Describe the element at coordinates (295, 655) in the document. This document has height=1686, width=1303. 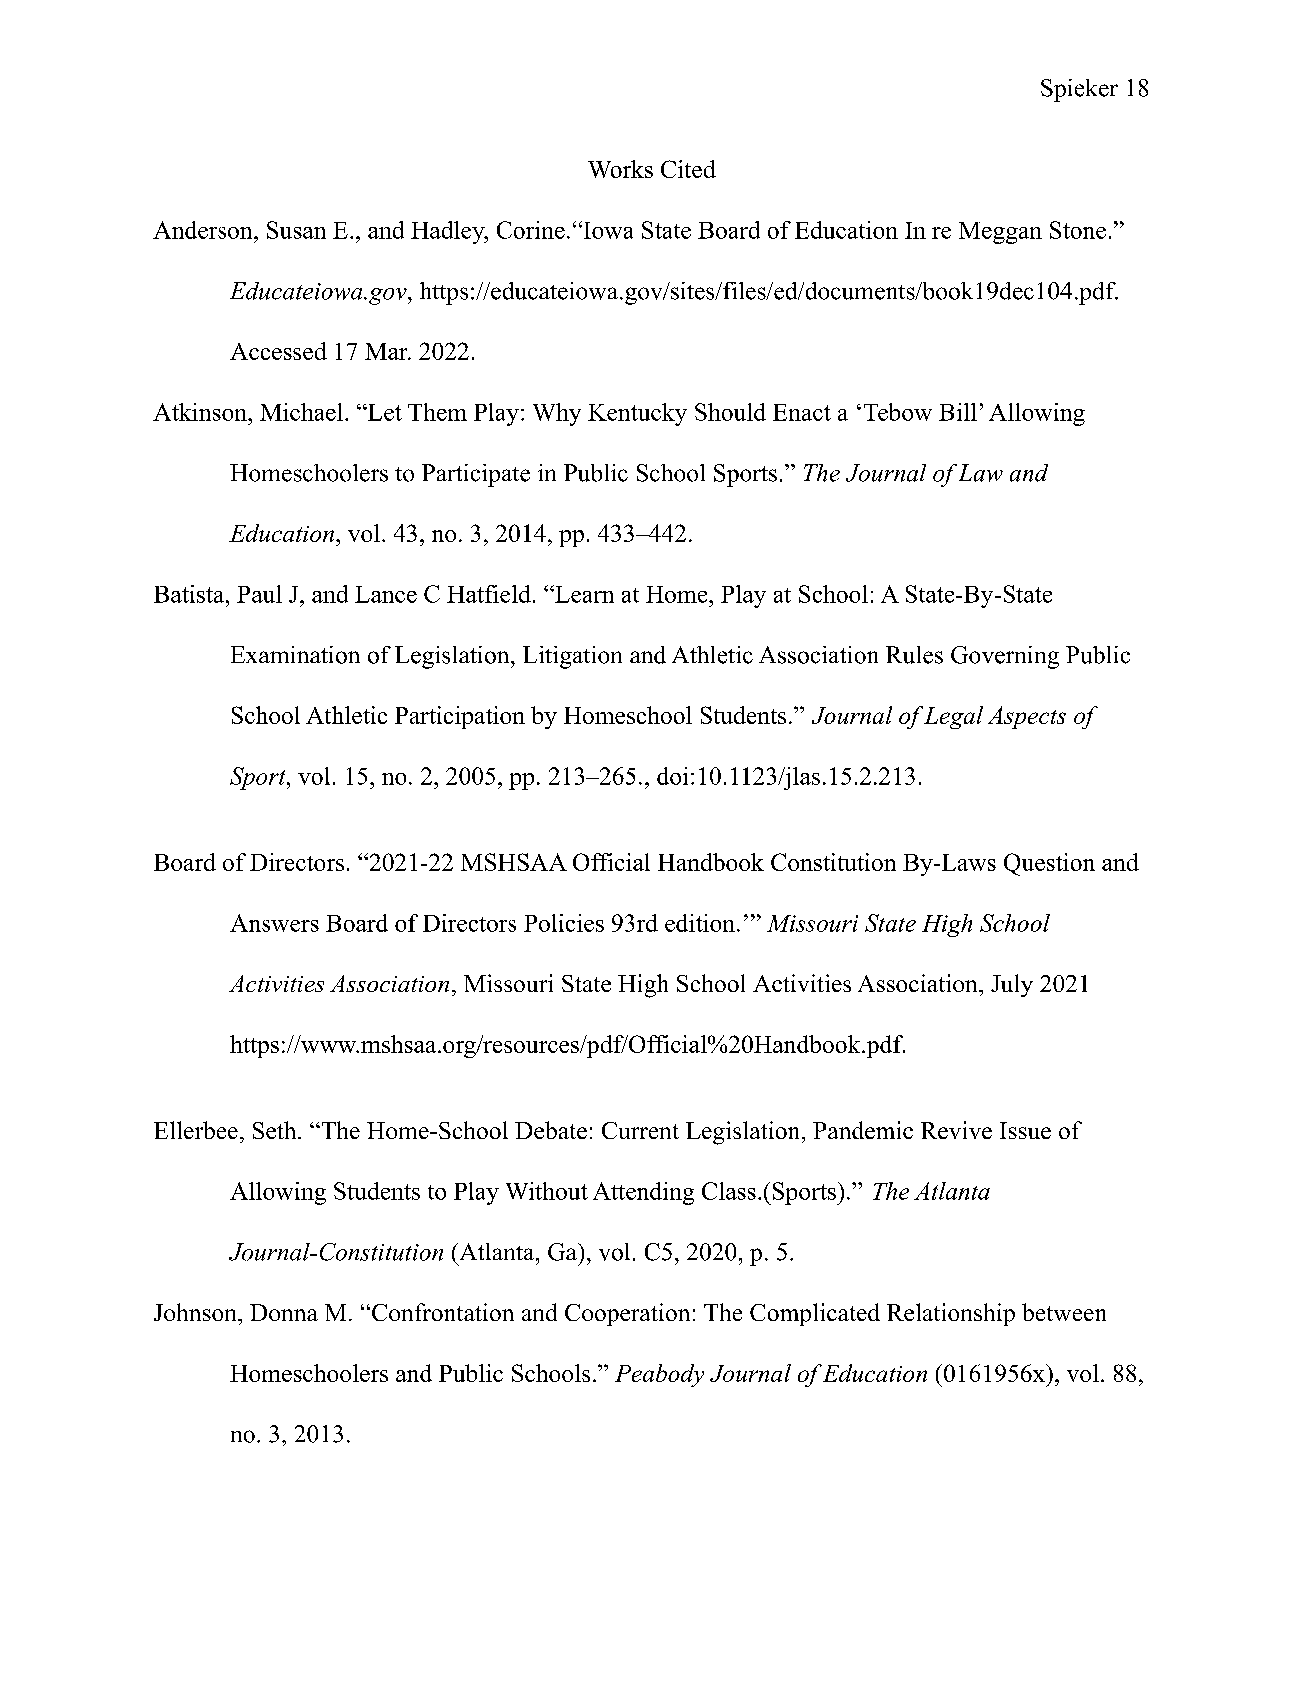
I see `Examination` at that location.
